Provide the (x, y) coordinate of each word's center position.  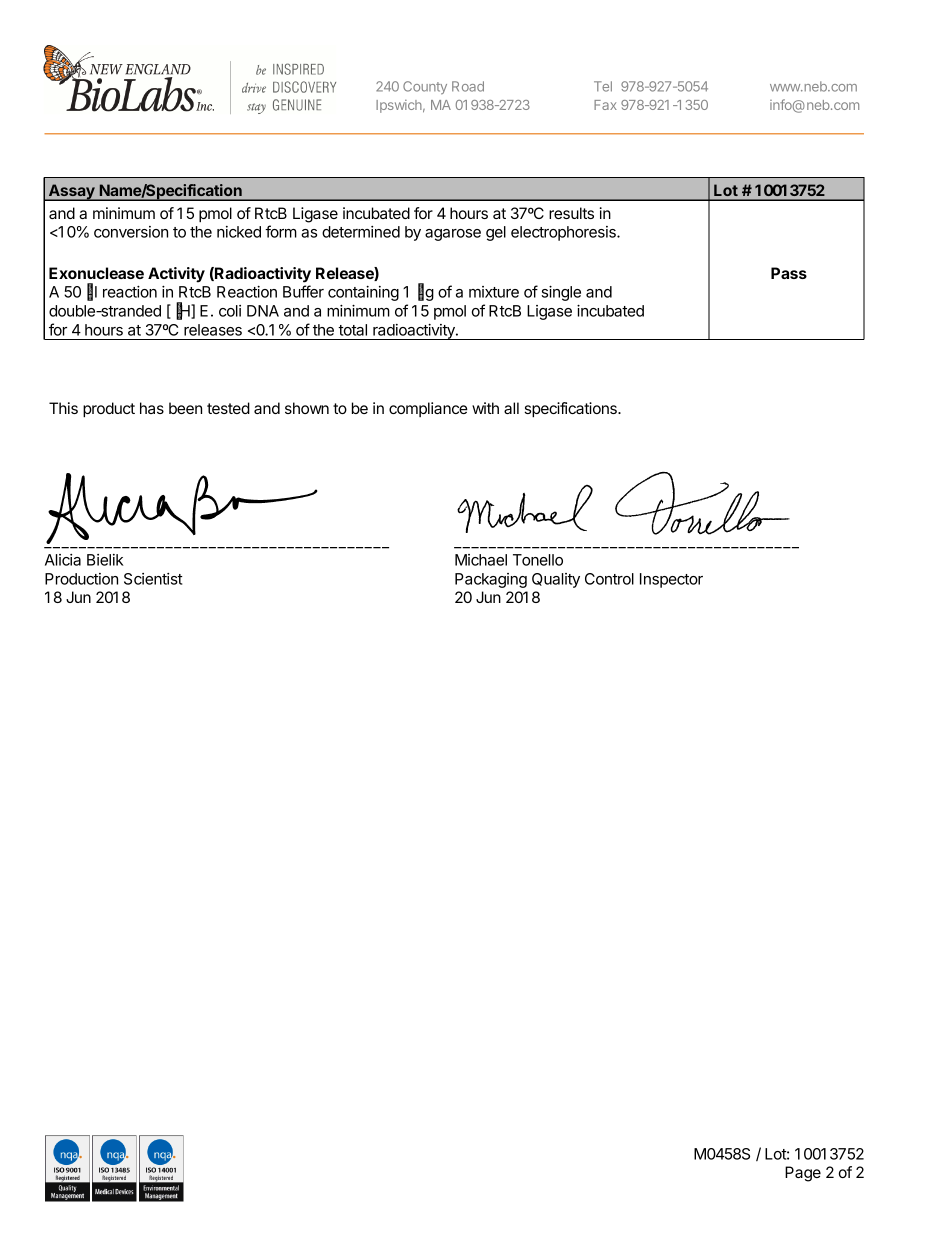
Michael (481, 560)
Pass (789, 273)
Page (803, 1174)
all (511, 408)
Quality (556, 580)
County (425, 87)
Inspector (671, 580)
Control (609, 579)
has (152, 408)
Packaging (491, 580)
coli (230, 311)
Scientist (153, 579)
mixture (494, 292)
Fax (605, 105)
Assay (71, 192)
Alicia (63, 560)
